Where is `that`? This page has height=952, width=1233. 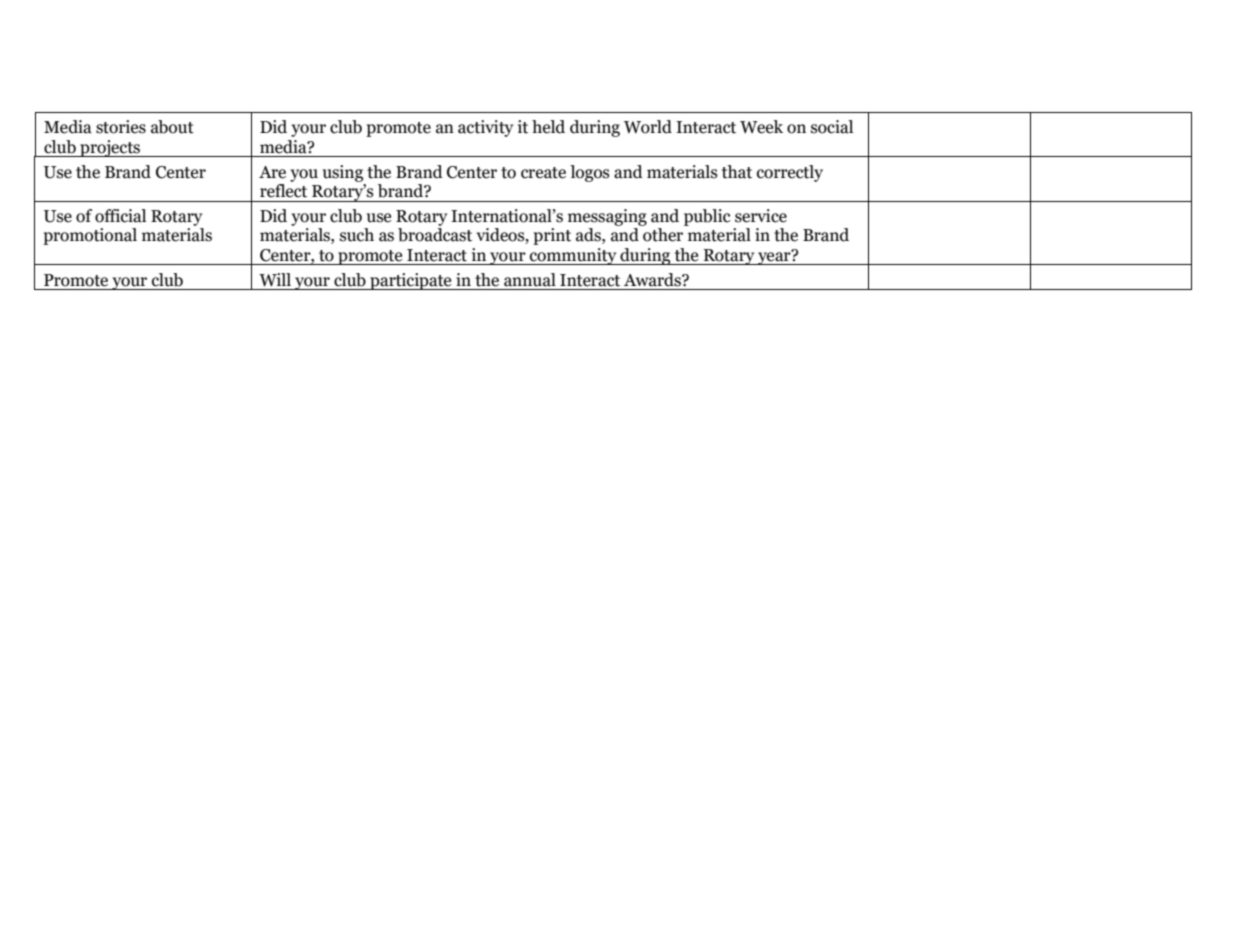 that is located at coordinates (737, 172).
